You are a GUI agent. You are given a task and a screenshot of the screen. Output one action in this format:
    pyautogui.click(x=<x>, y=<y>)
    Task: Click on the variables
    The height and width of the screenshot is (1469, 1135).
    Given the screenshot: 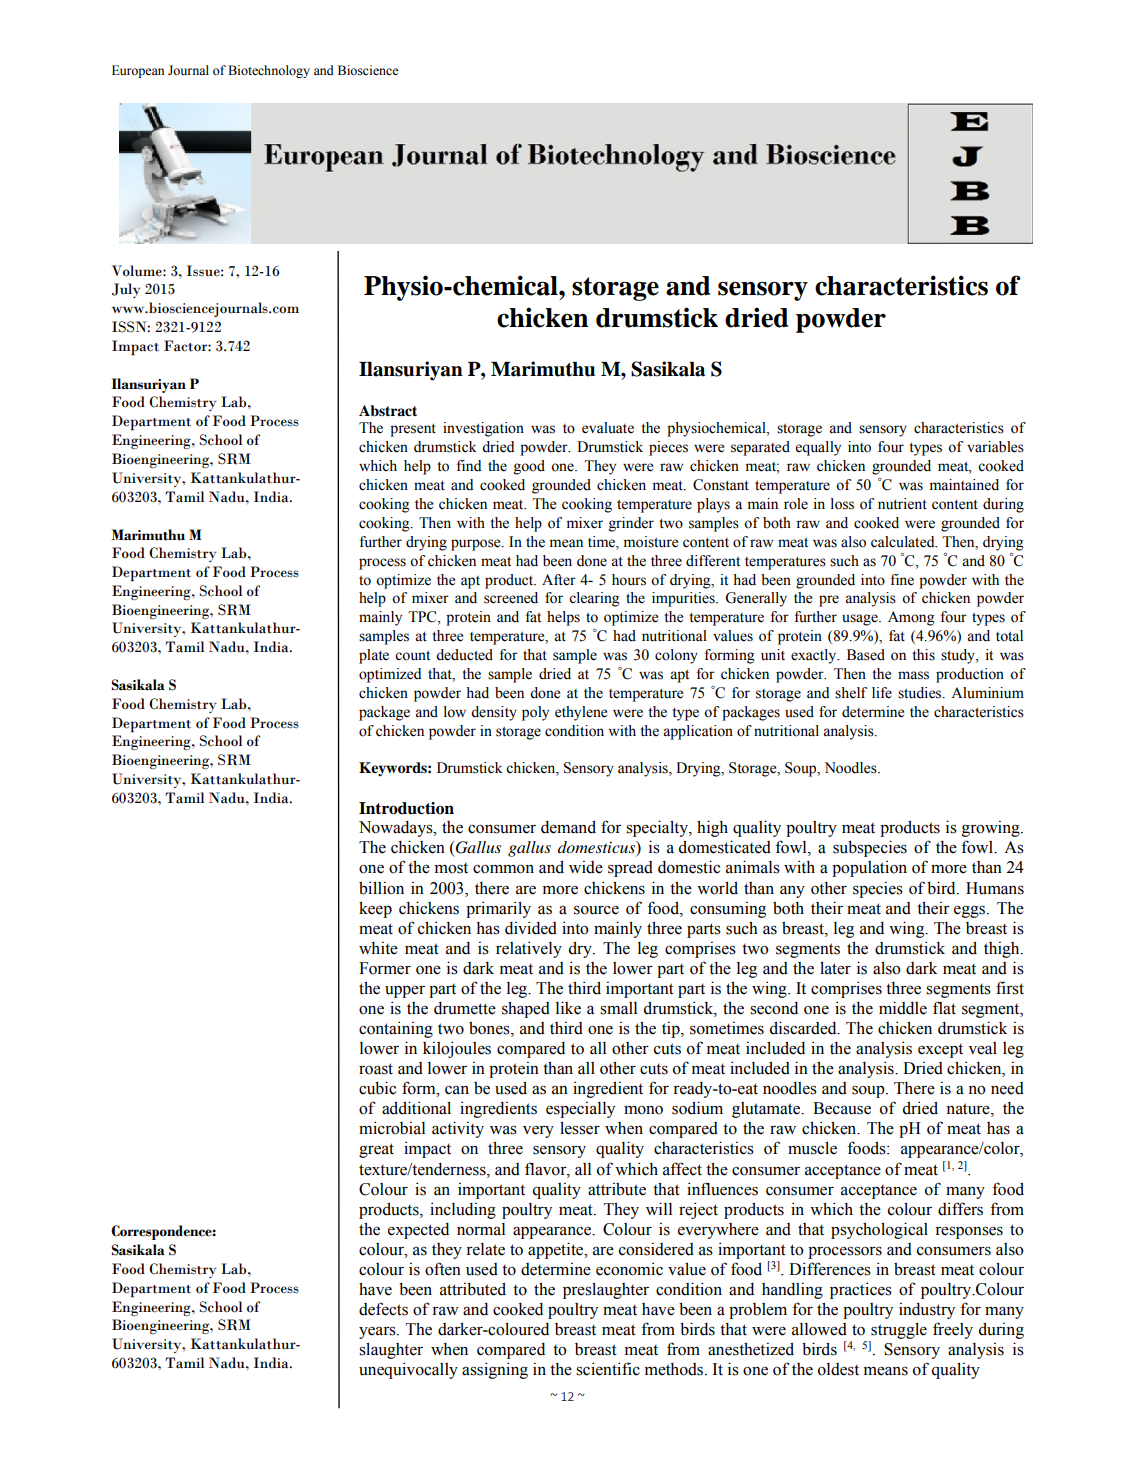 What is the action you would take?
    pyautogui.click(x=995, y=447)
